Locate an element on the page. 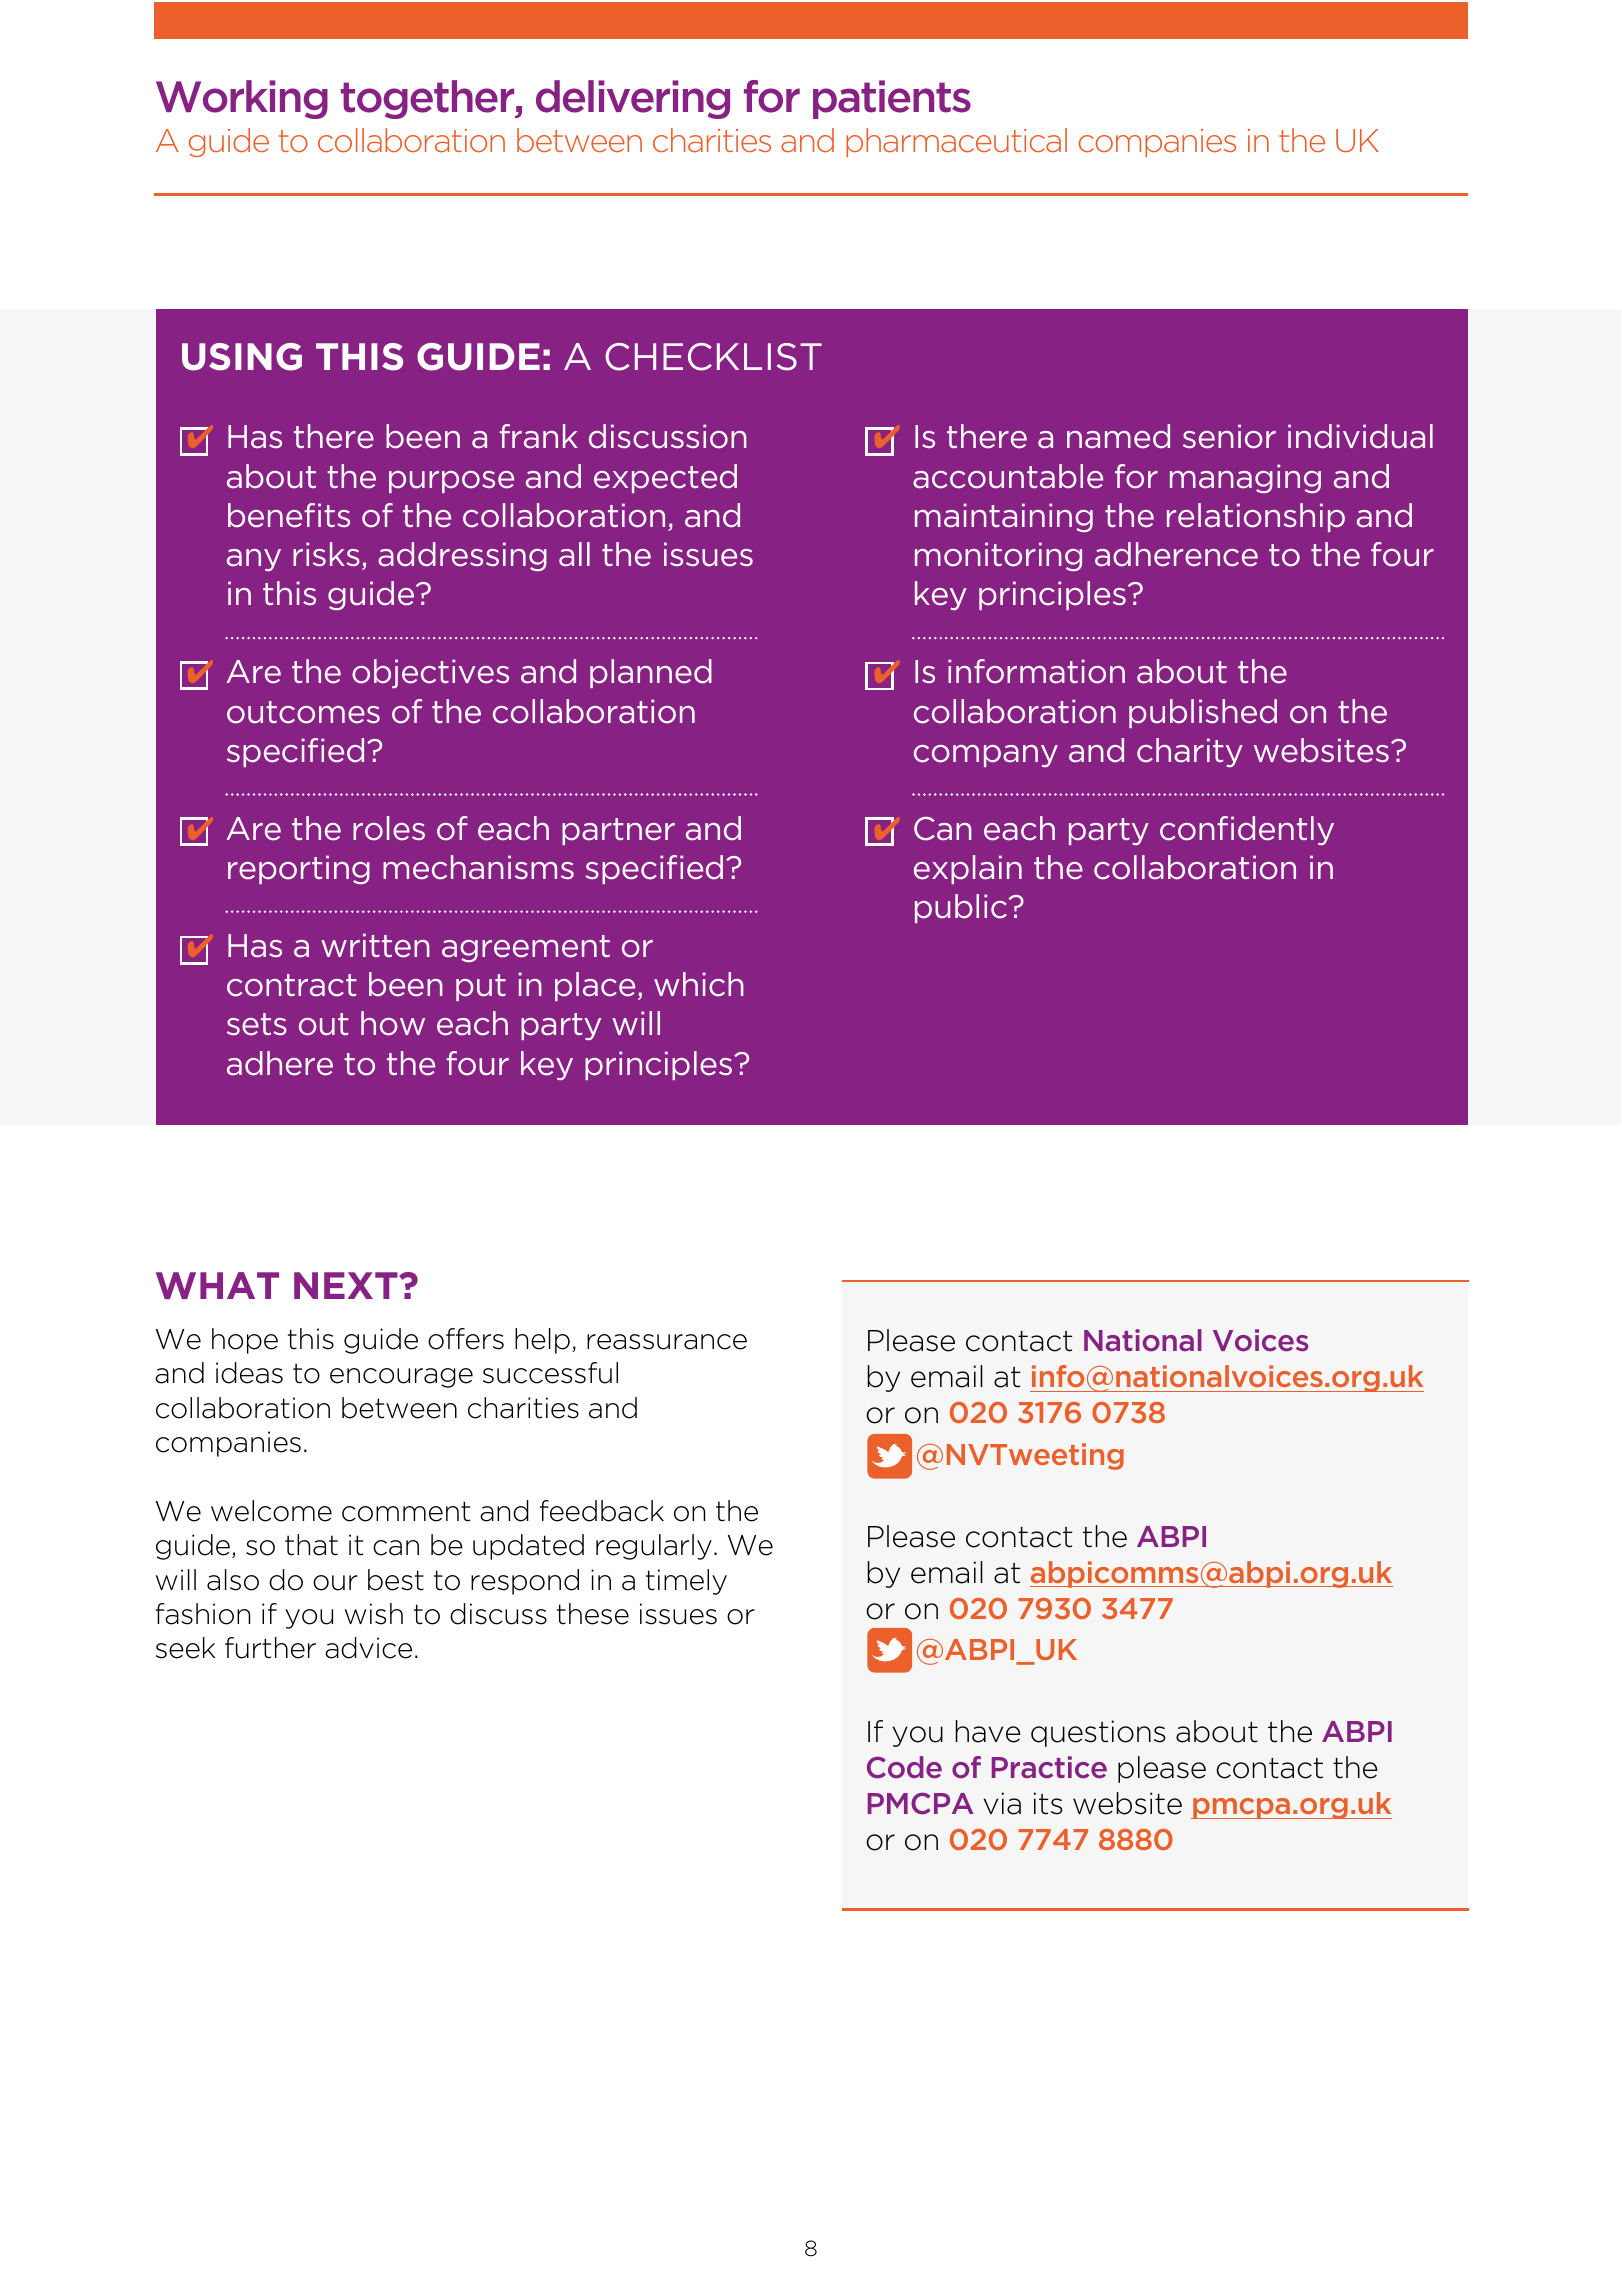 The height and width of the image is (2295, 1622). reassurance is located at coordinates (667, 1342).
